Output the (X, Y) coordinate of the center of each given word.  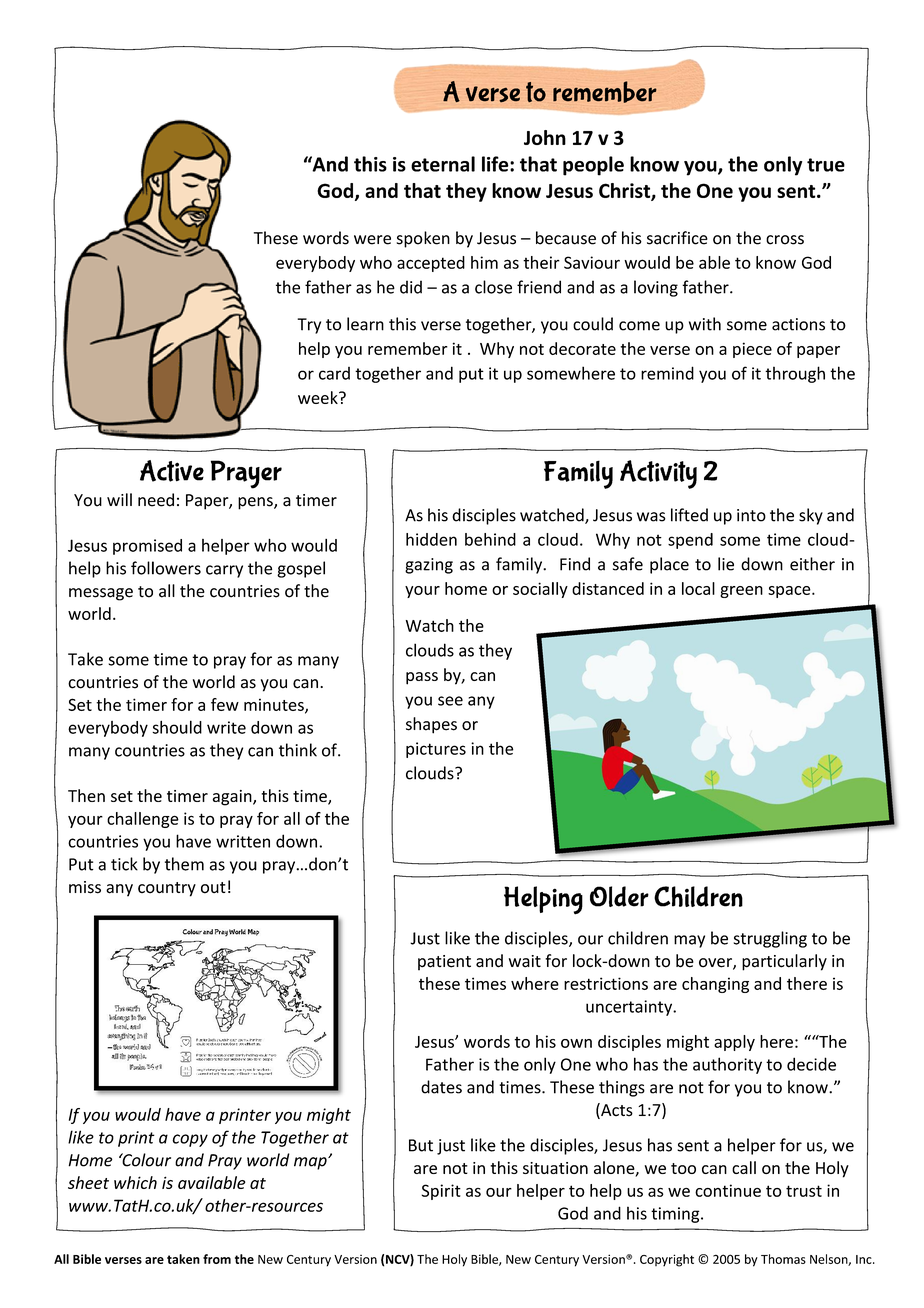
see (450, 701)
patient (444, 963)
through (795, 374)
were (372, 240)
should (177, 727)
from (217, 1259)
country (167, 889)
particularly (784, 962)
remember (408, 348)
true (826, 165)
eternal (443, 164)
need (156, 500)
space (790, 592)
